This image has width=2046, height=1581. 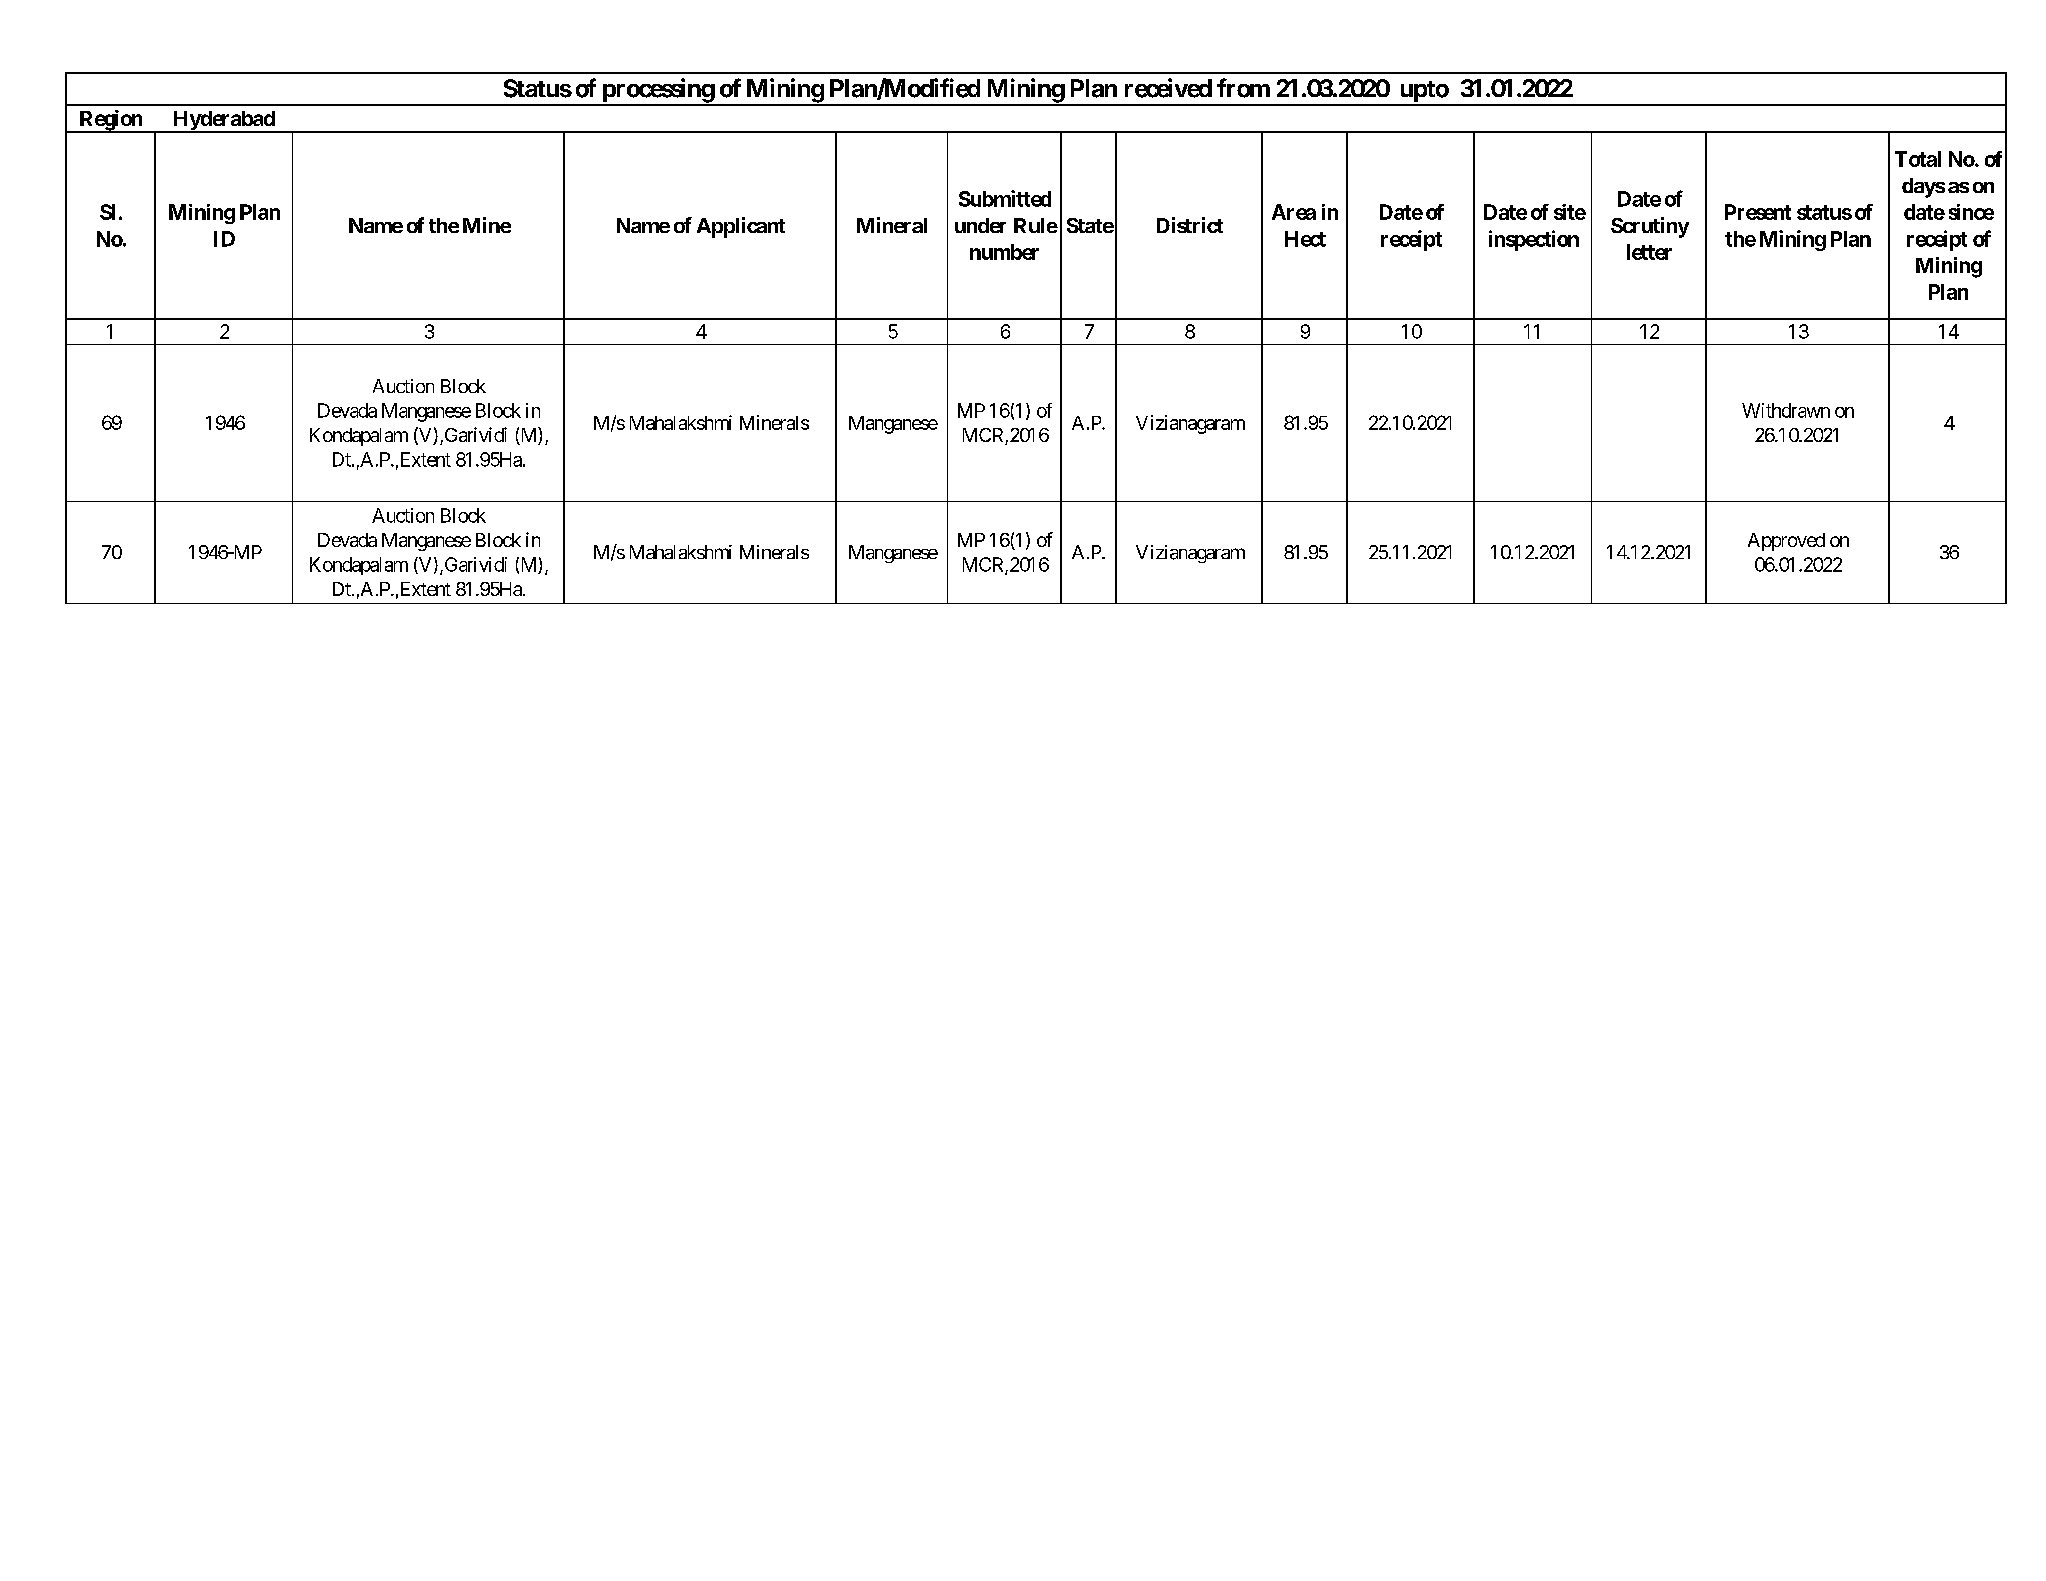 What do you see at coordinates (1649, 252) in the image?
I see `letter` at bounding box center [1649, 252].
